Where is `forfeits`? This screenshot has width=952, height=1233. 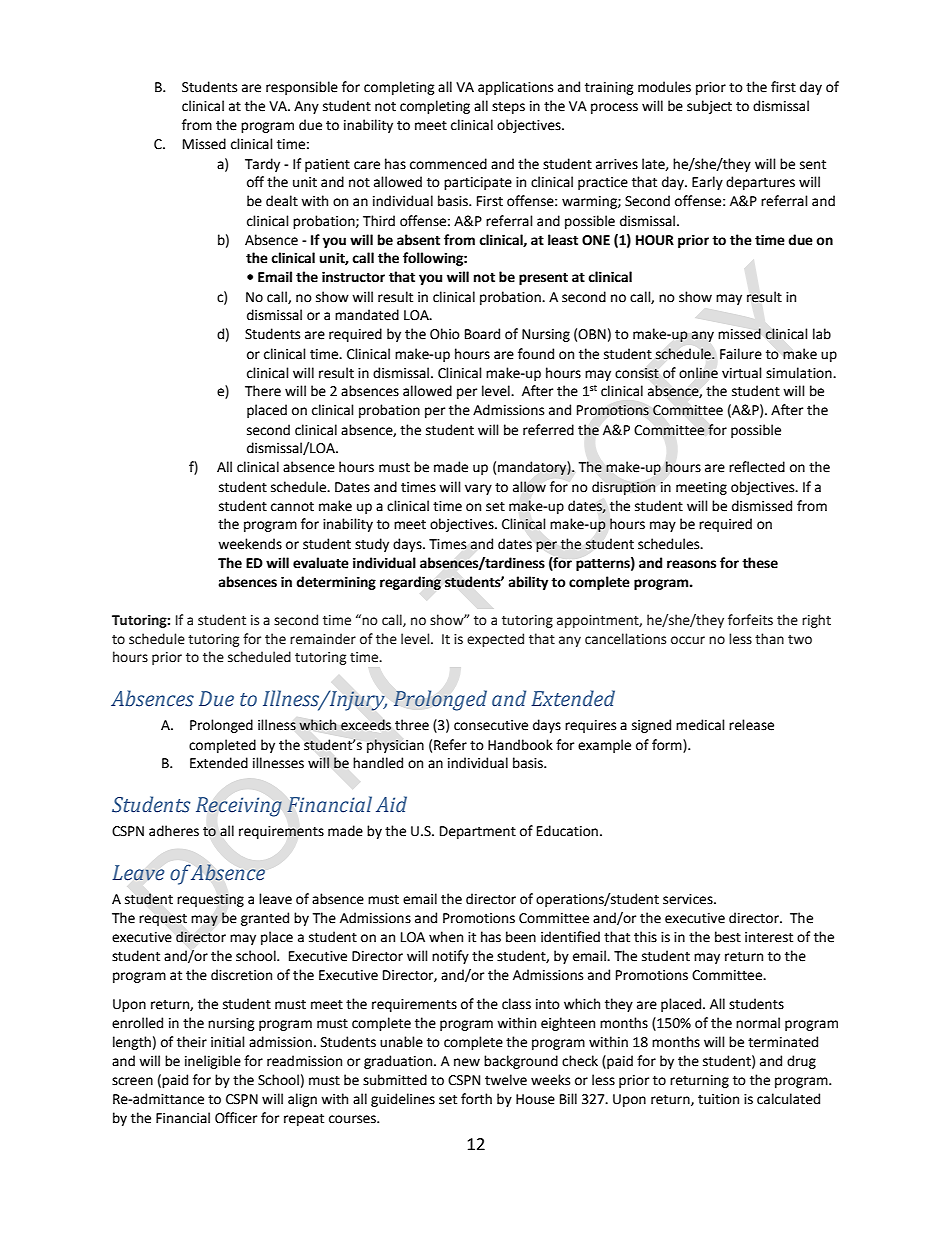
forfeits is located at coordinates (750, 620).
